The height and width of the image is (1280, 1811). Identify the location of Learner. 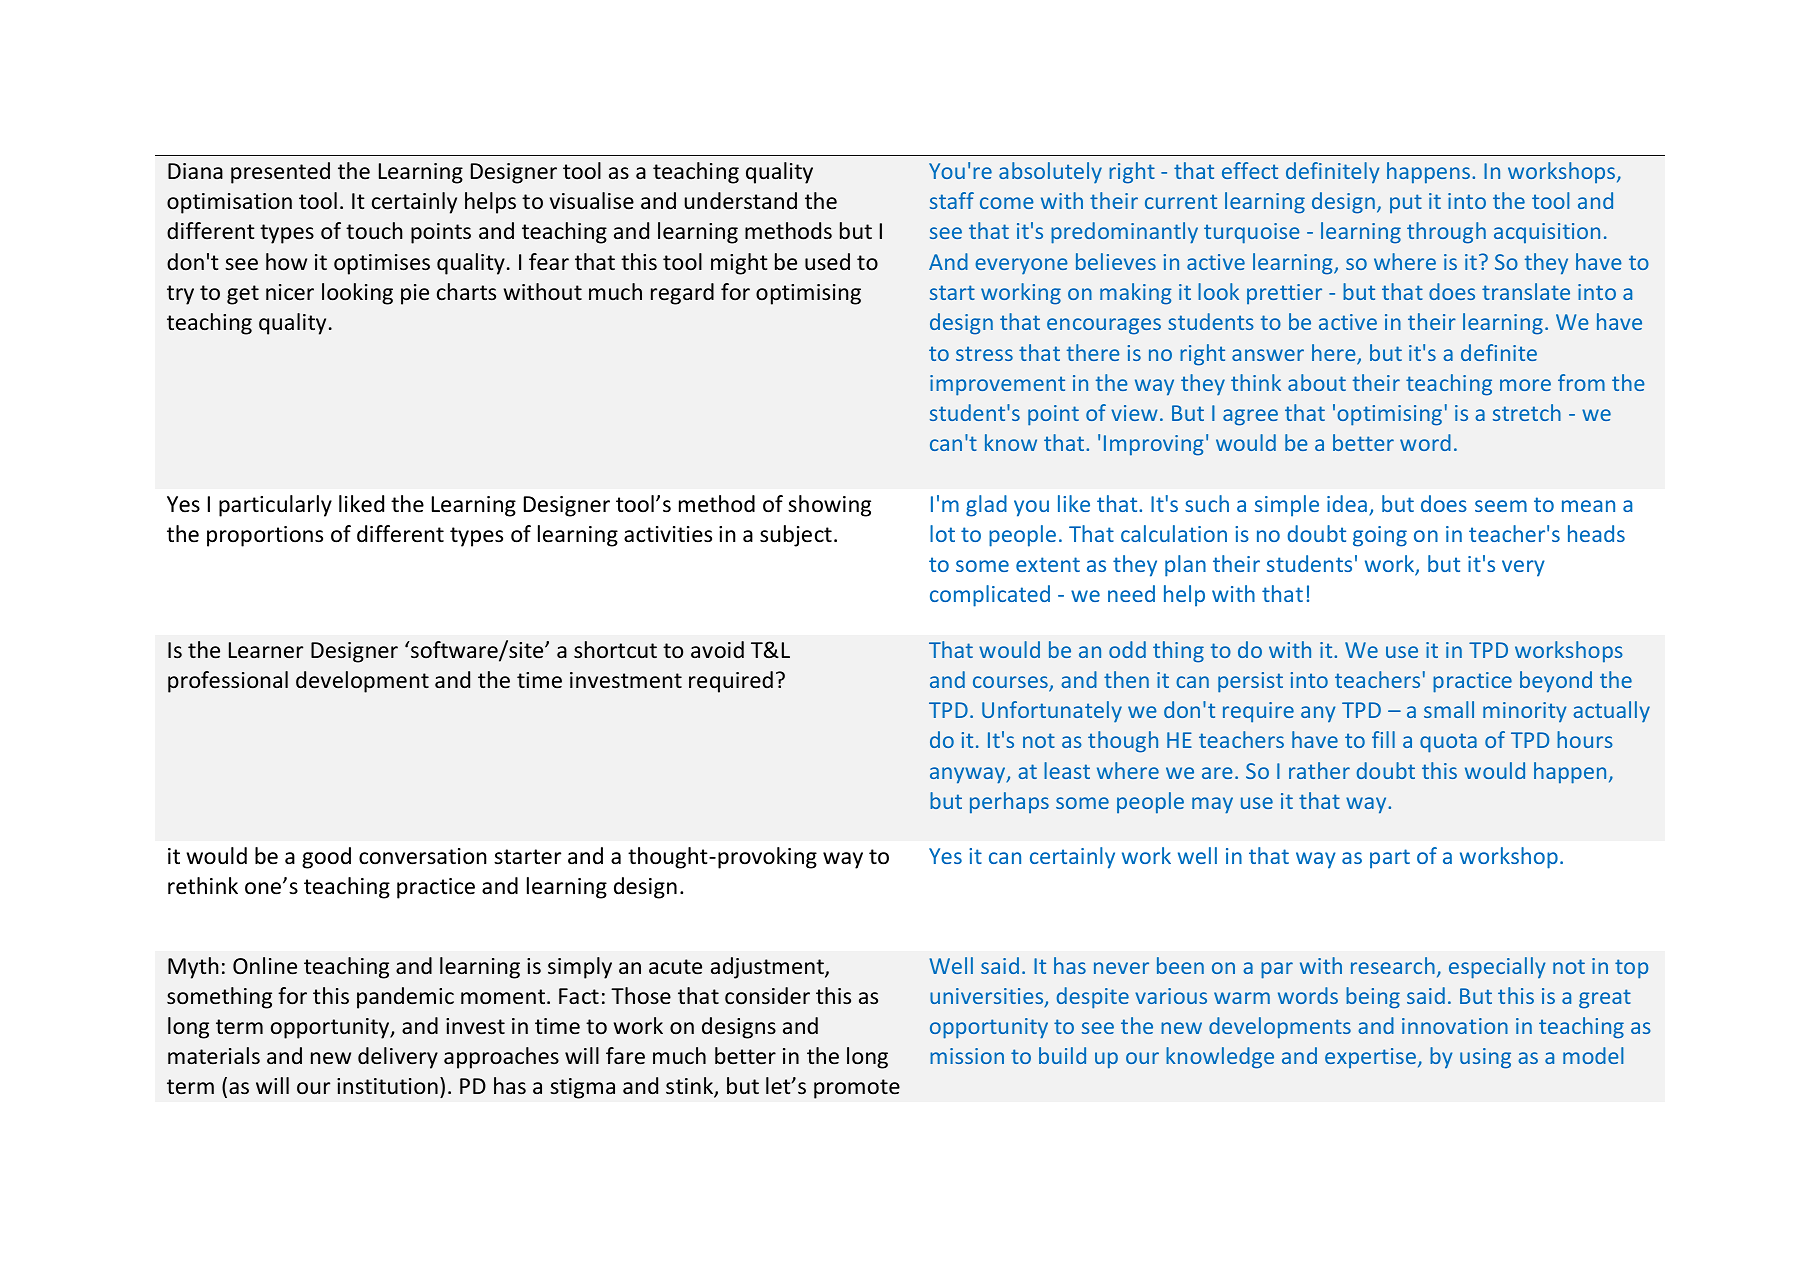
(266, 650).
